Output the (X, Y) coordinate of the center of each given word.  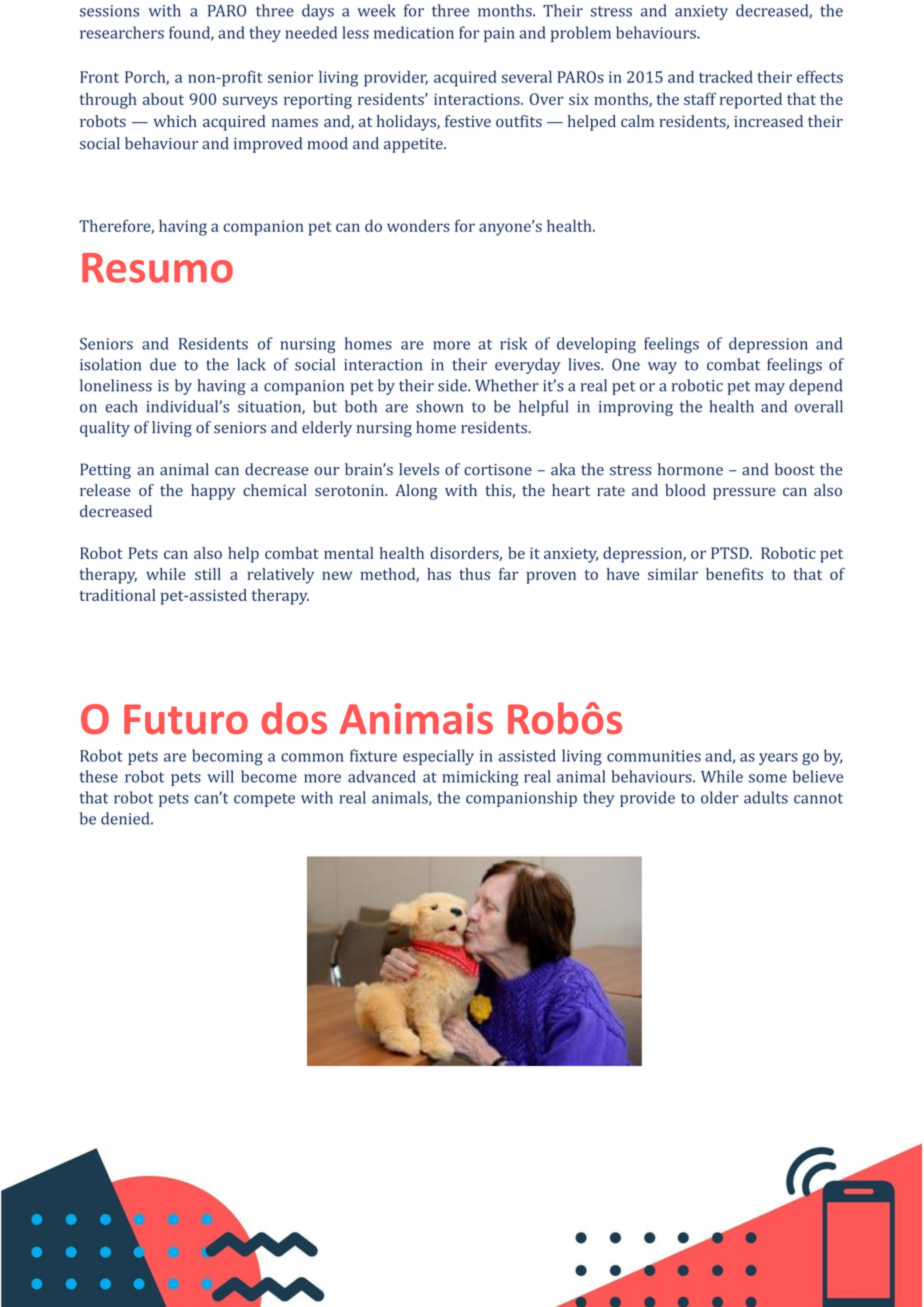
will (221, 776)
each (121, 406)
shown (439, 406)
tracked (726, 77)
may (770, 389)
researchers (122, 32)
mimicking (480, 778)
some (768, 778)
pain (499, 34)
